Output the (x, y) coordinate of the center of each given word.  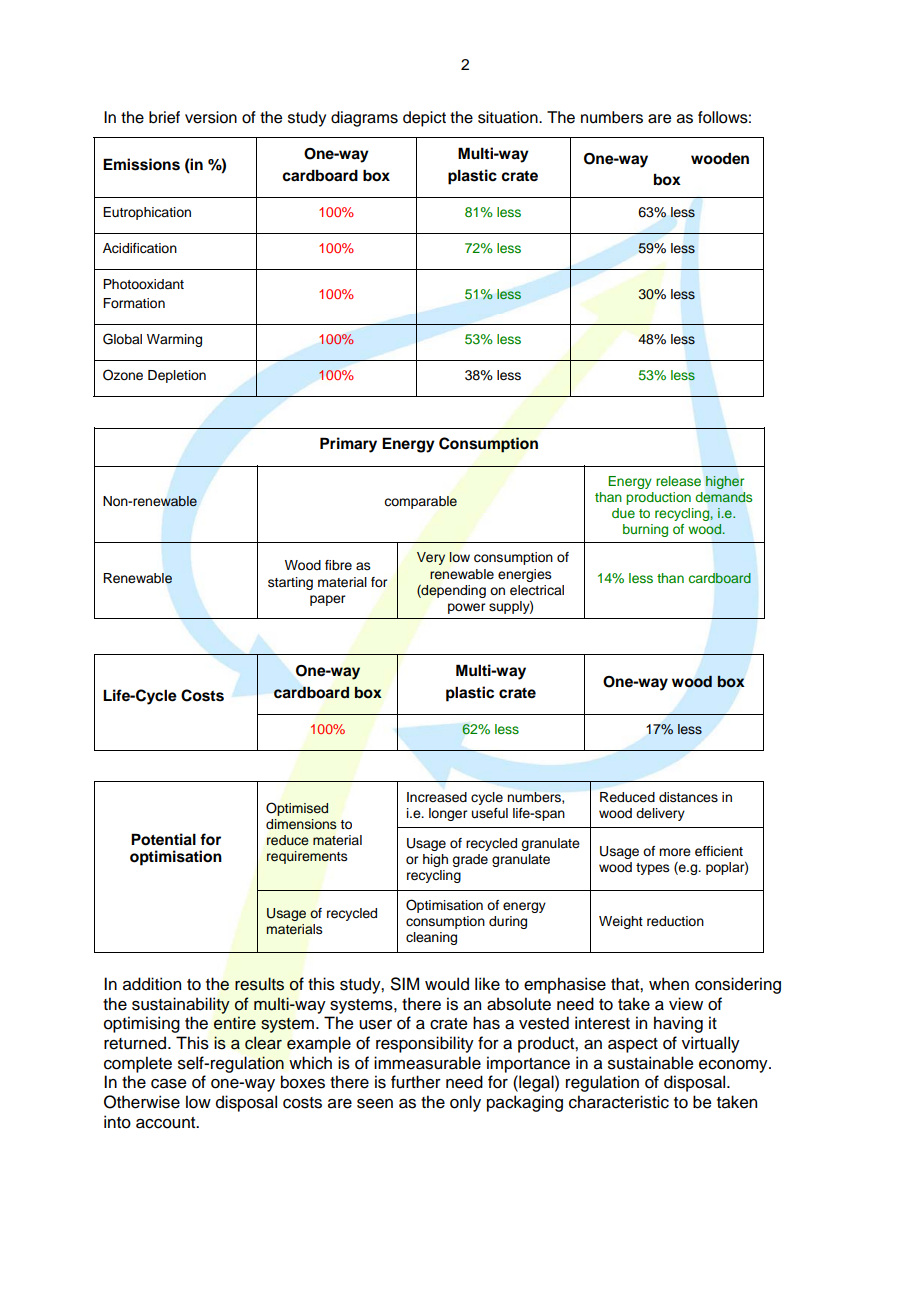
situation (509, 117)
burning (645, 530)
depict (424, 119)
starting (290, 583)
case (169, 1084)
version (211, 117)
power (466, 608)
